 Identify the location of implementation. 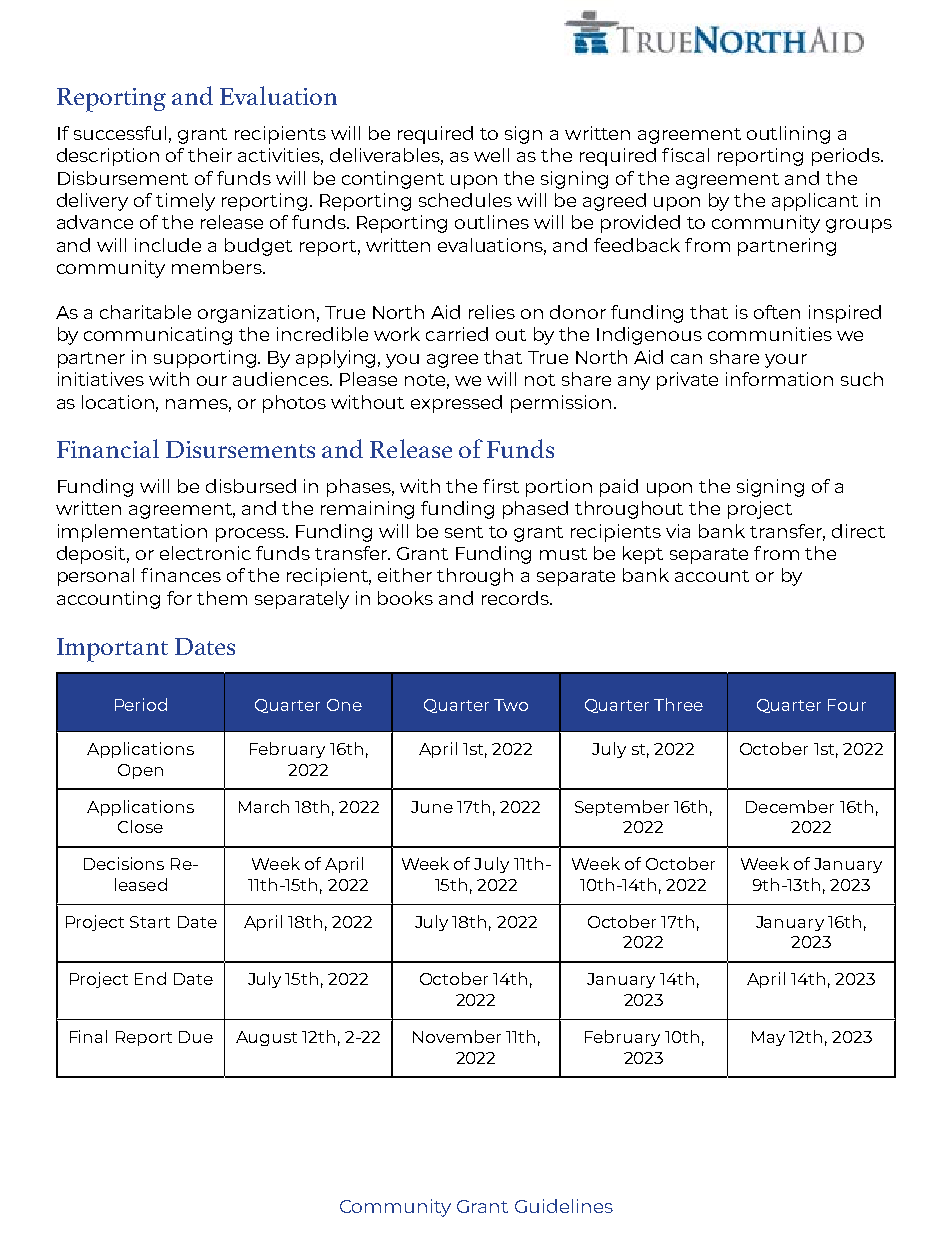
(132, 533).
